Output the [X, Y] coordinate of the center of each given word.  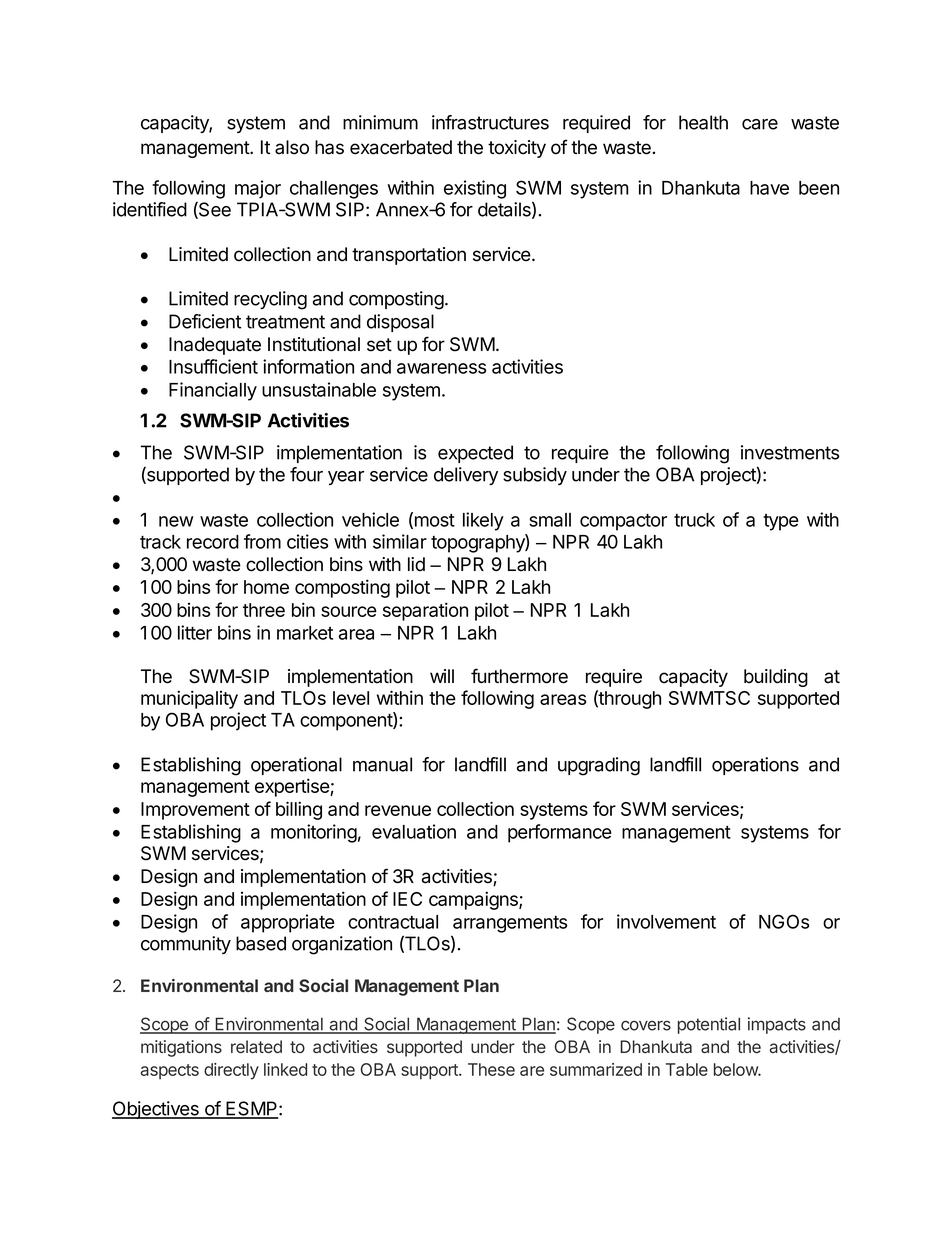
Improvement [195, 811]
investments [790, 452]
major [258, 189]
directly [231, 1071]
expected [475, 454]
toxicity [517, 149]
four [306, 474]
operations [755, 766]
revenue [398, 810]
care [760, 124]
